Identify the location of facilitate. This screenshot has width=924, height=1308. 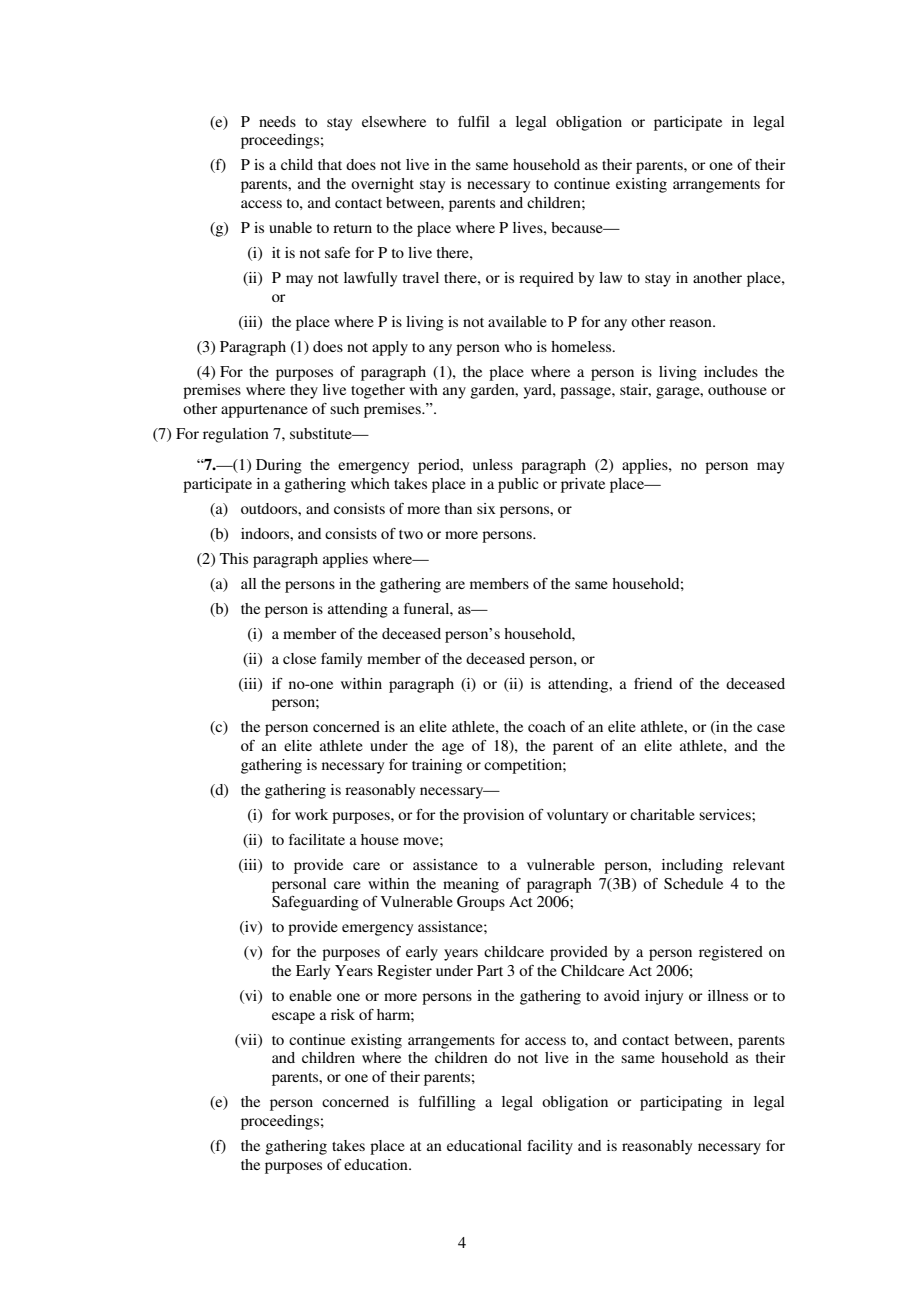
(317, 839).
